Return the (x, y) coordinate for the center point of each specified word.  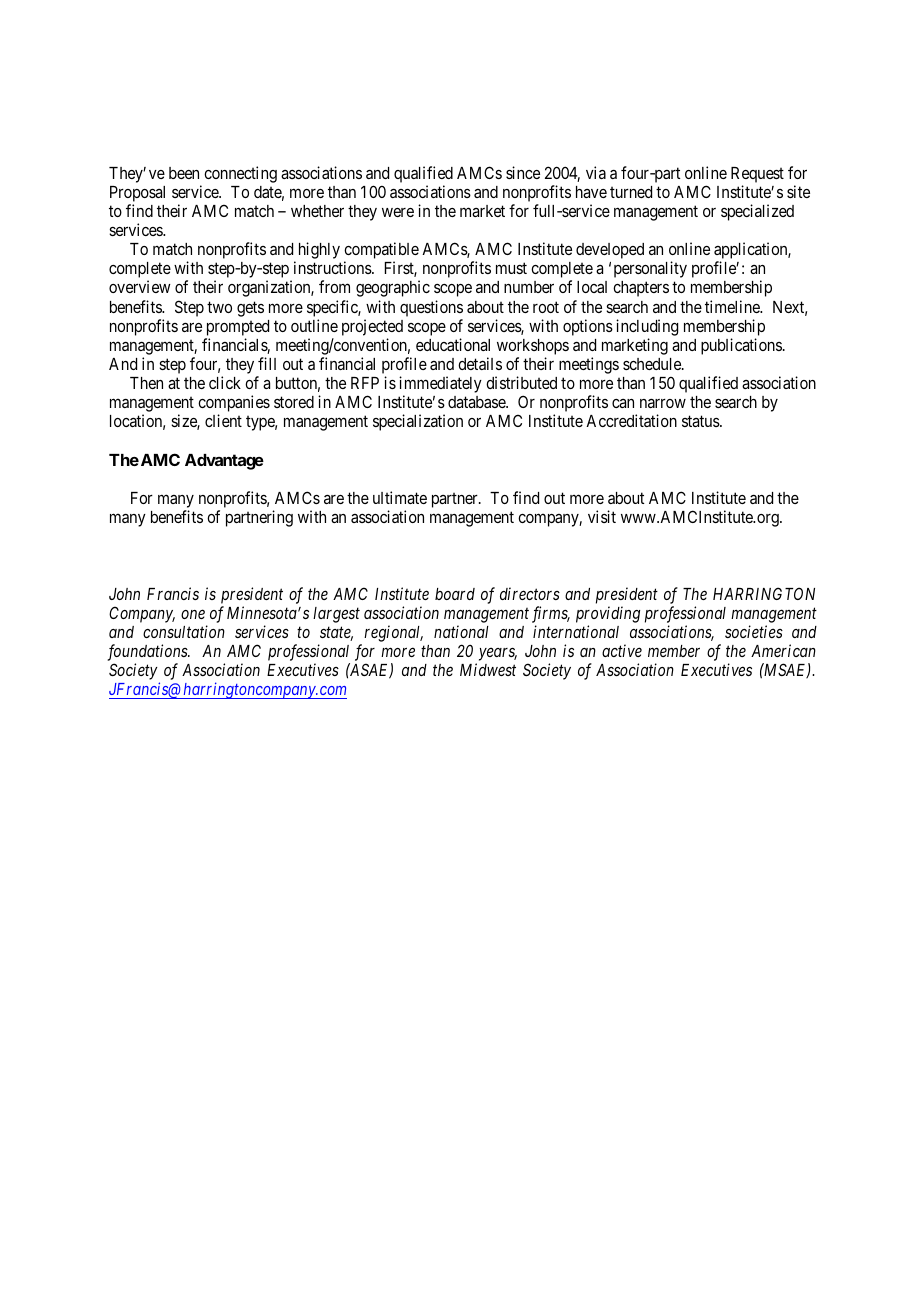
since (523, 172)
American (783, 650)
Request (757, 175)
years (498, 654)
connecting (240, 174)
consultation (184, 631)
